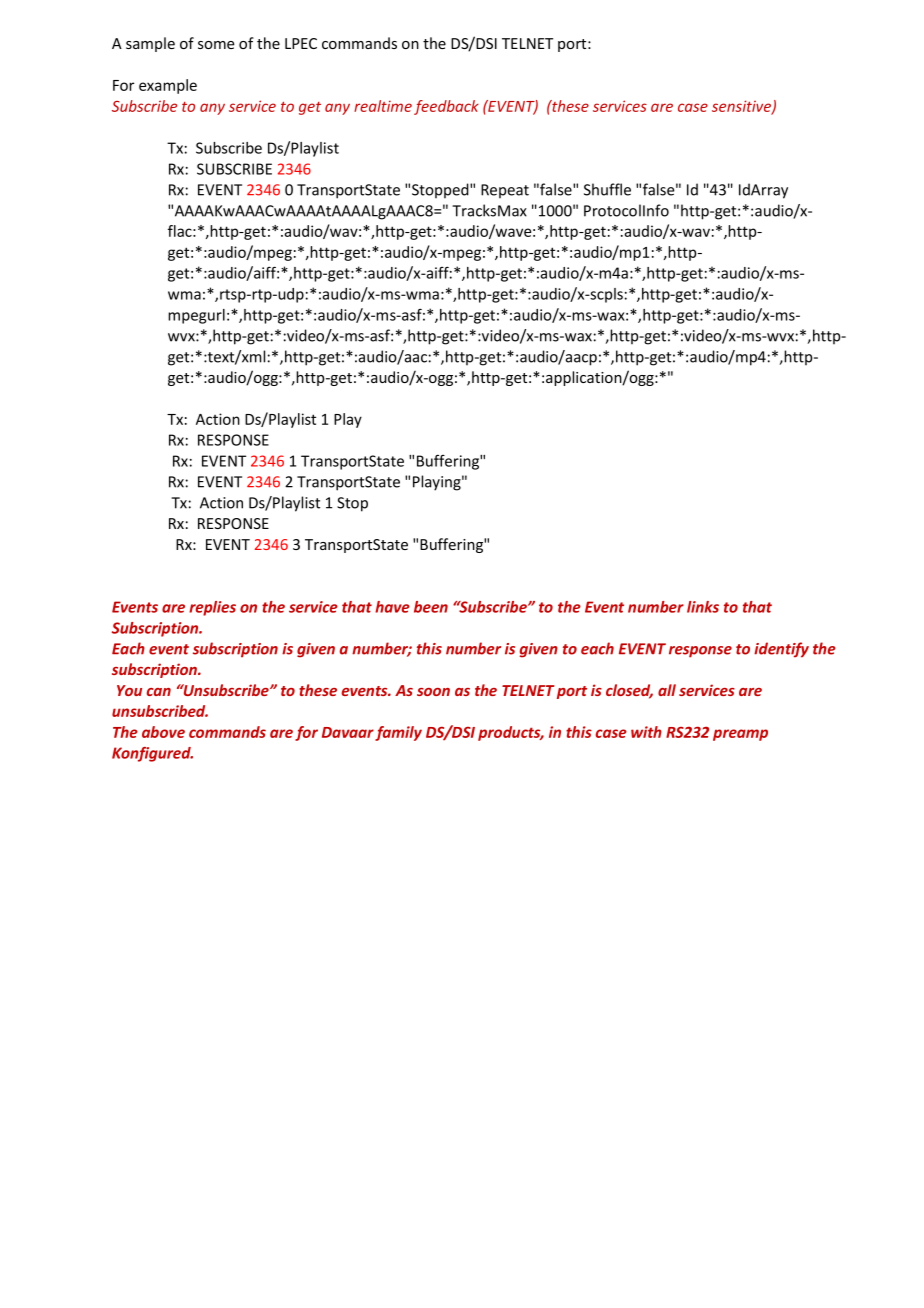 The height and width of the document is (1308, 924). I want to click on preamp, so click(740, 735).
